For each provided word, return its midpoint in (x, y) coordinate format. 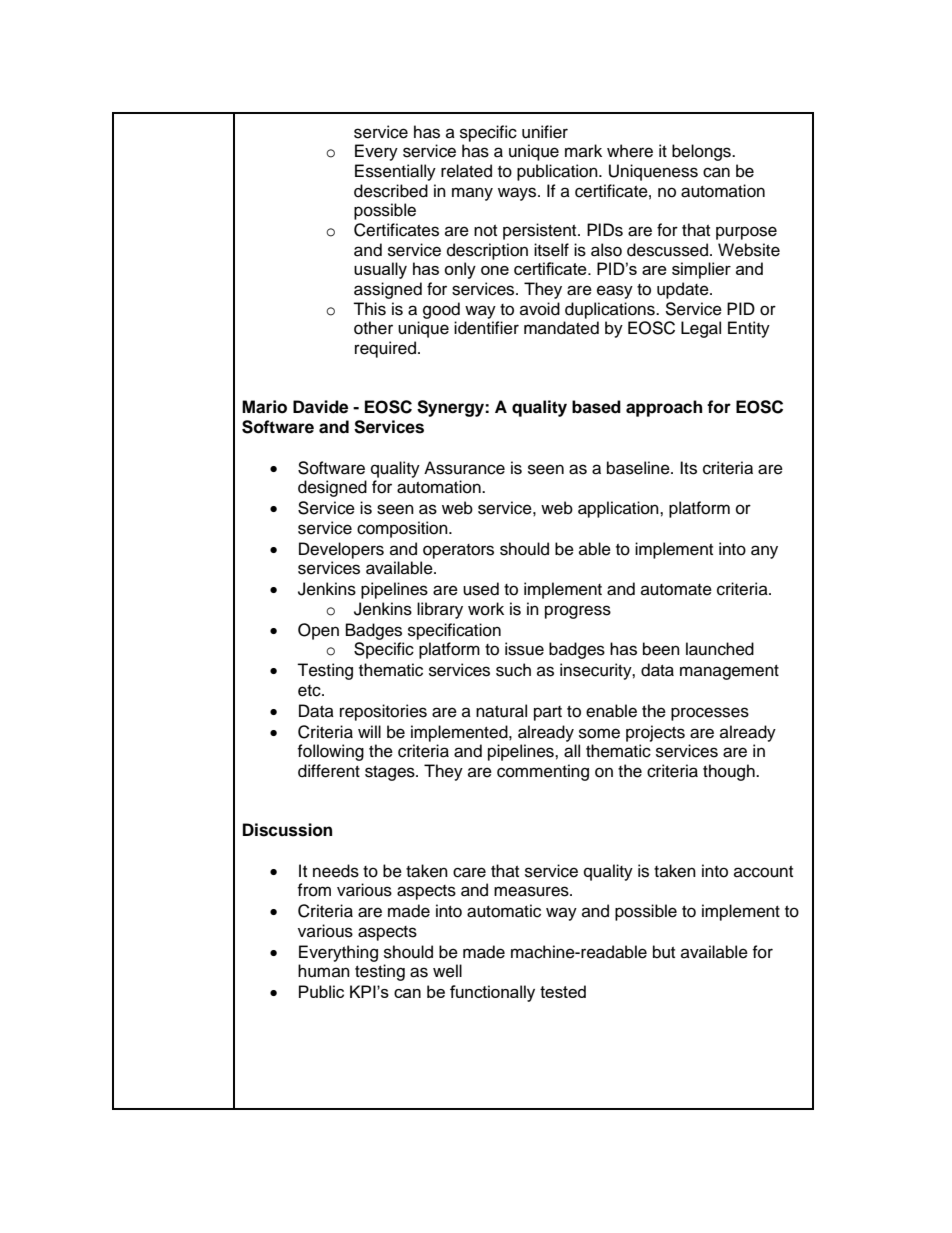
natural (501, 711)
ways (518, 194)
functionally (492, 993)
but (664, 952)
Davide (320, 407)
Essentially (395, 172)
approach (664, 408)
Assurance (464, 468)
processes (710, 714)
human (324, 971)
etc (310, 691)
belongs (702, 152)
